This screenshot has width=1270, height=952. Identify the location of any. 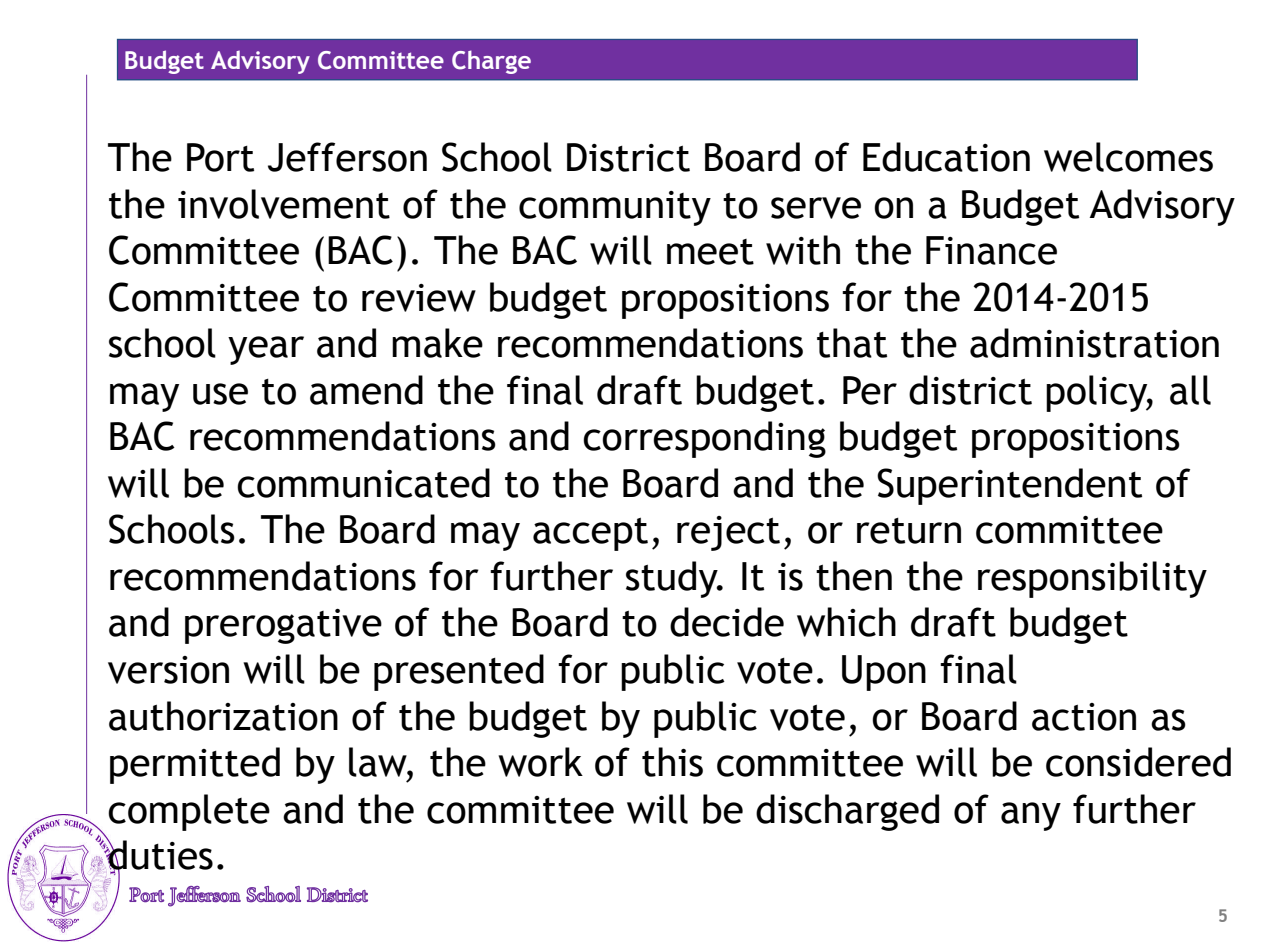
(1031, 816).
